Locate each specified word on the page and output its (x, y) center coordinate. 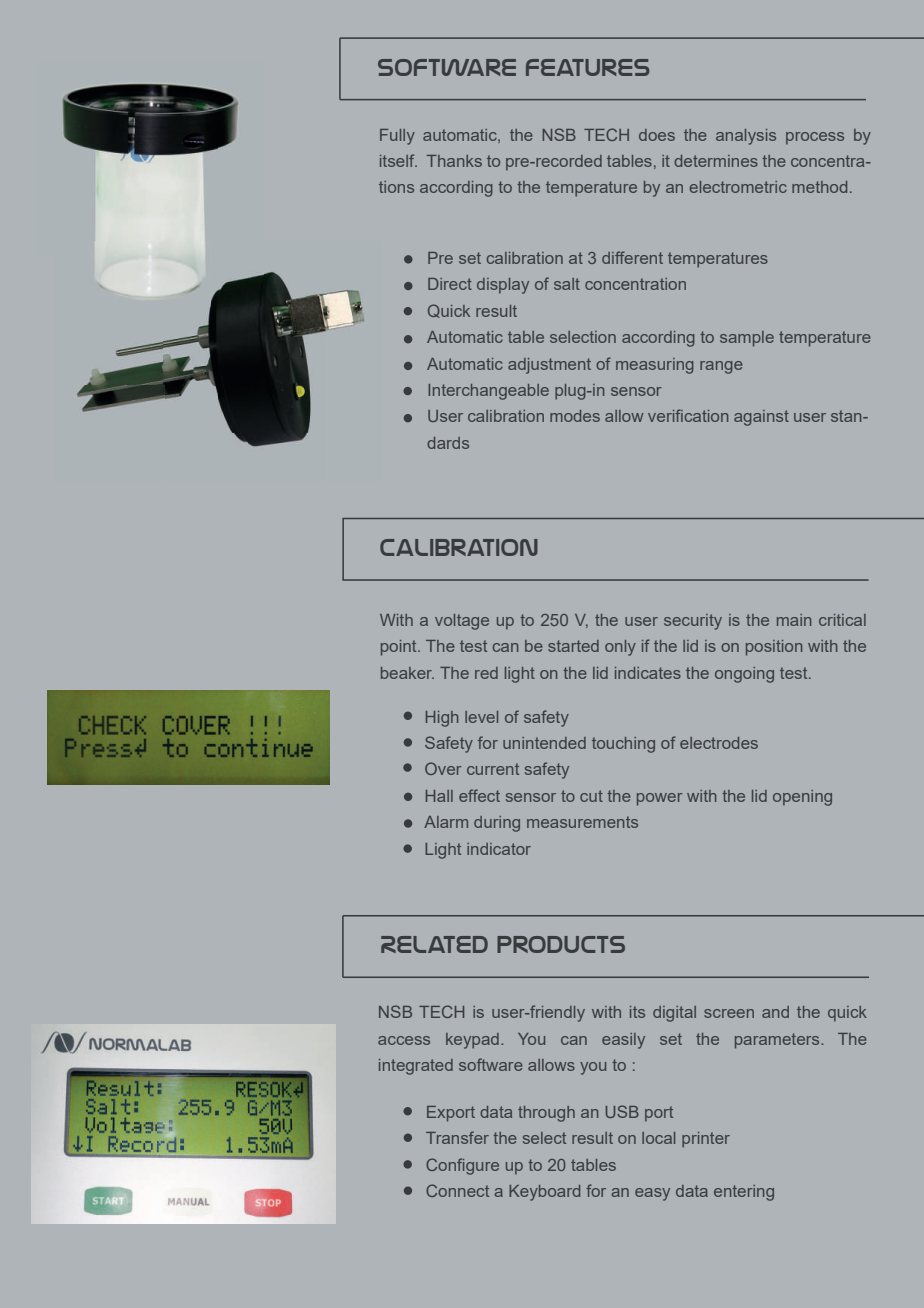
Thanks (454, 161)
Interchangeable (488, 392)
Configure (462, 1166)
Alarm (446, 822)
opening (802, 798)
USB (622, 1111)
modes (575, 416)
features (587, 67)
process (815, 138)
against (761, 418)
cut (591, 796)
